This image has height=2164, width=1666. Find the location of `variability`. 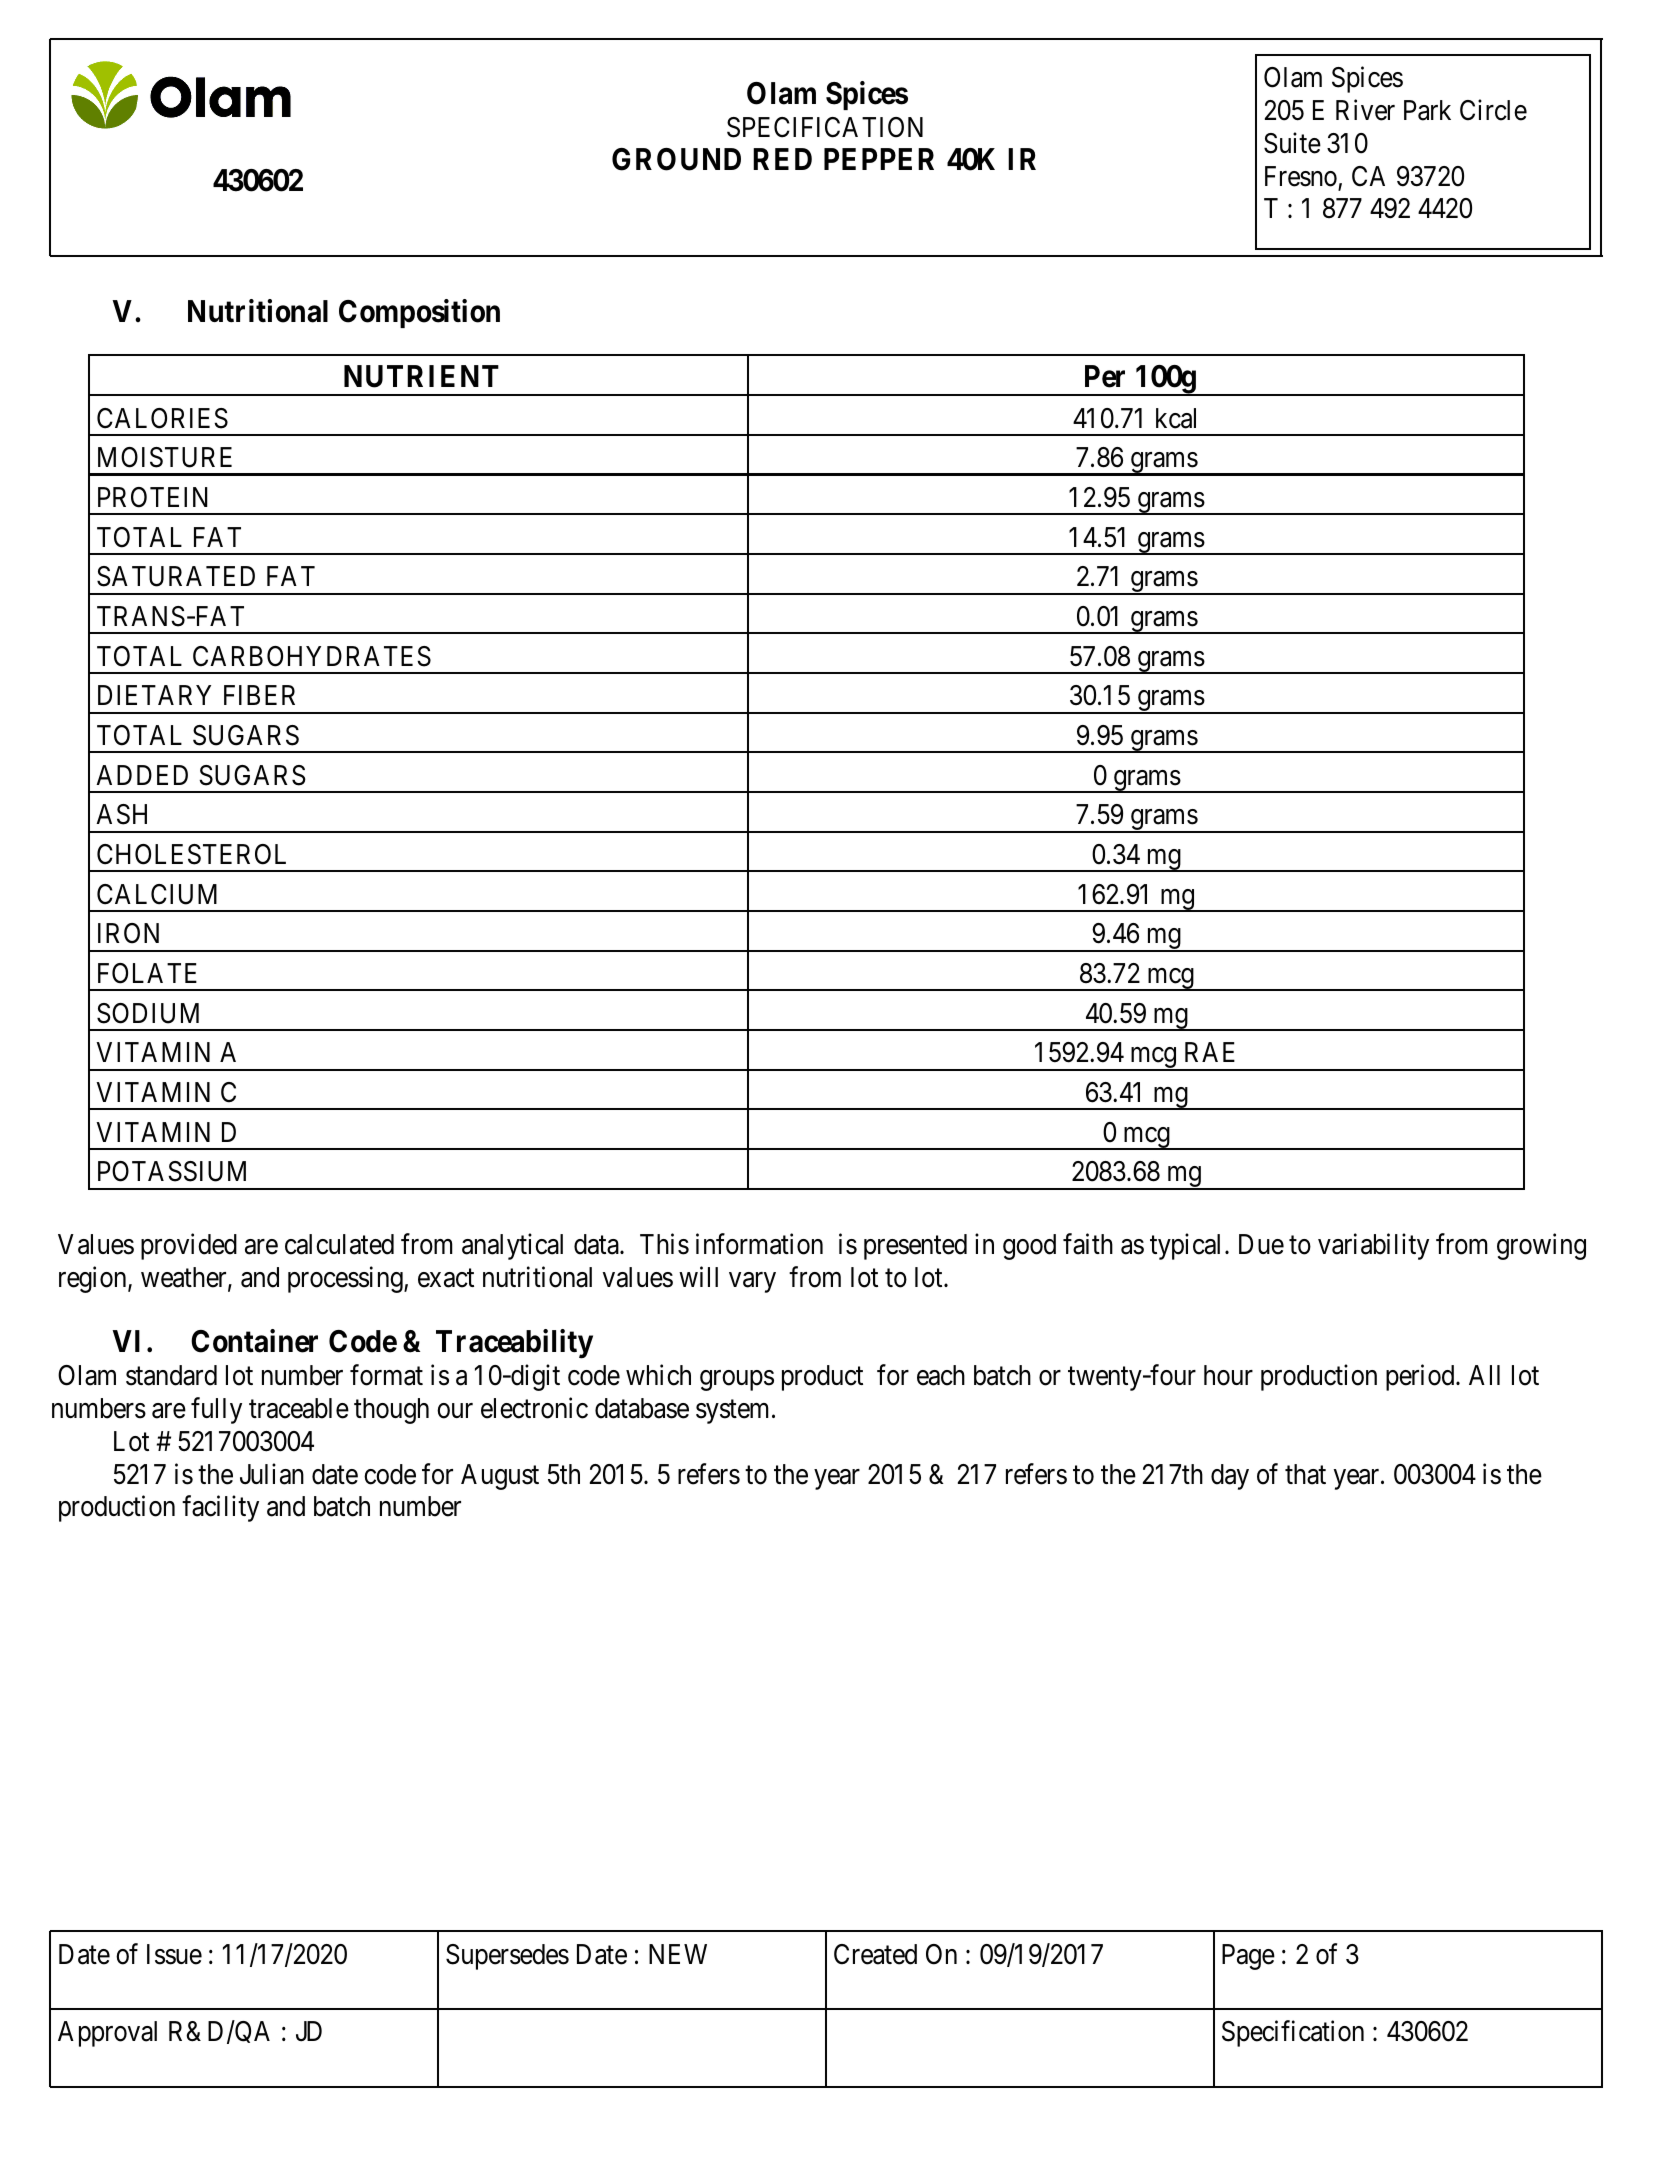

variability is located at coordinates (1373, 1246).
